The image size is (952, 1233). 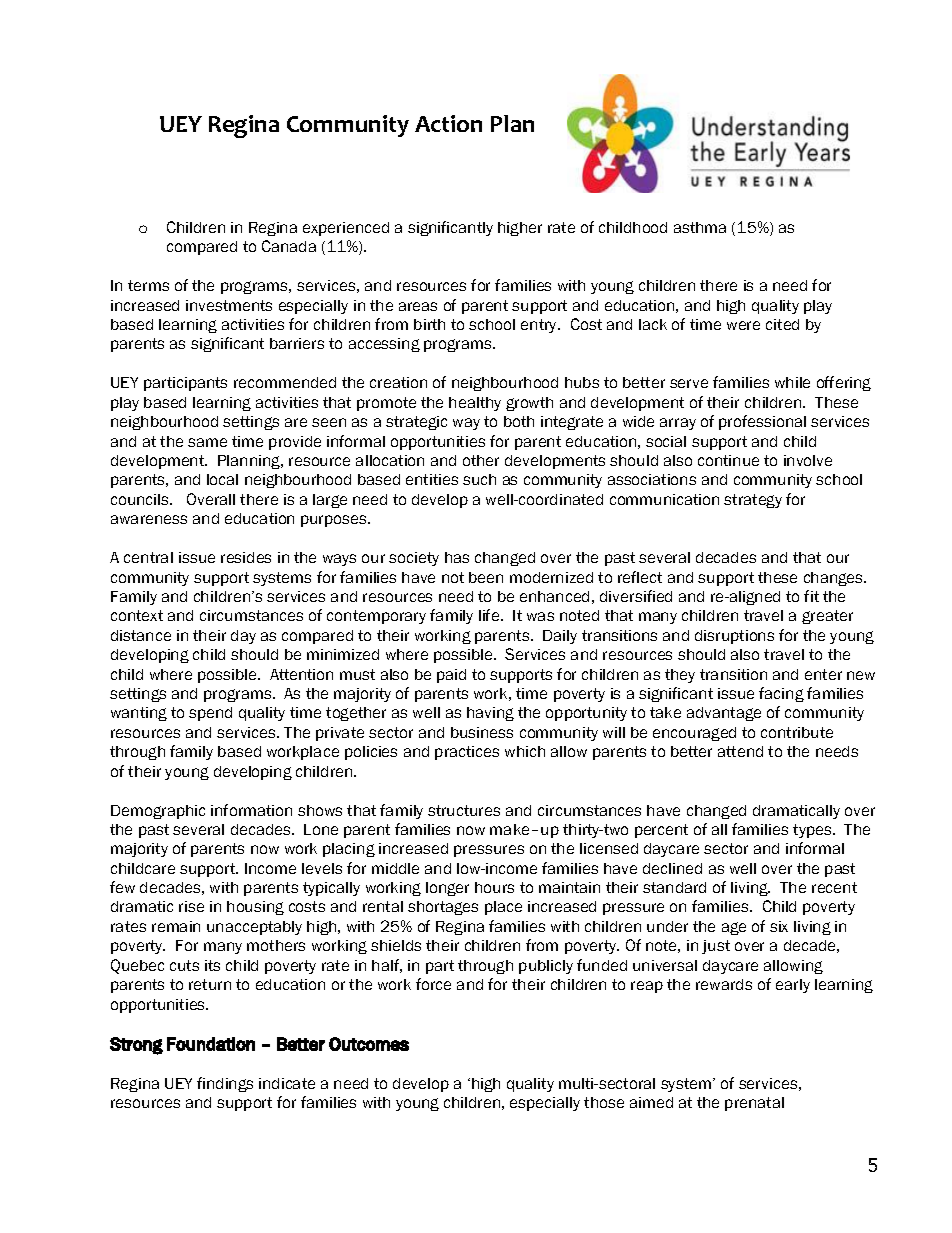 What do you see at coordinates (251, 810) in the page?
I see `information` at bounding box center [251, 810].
